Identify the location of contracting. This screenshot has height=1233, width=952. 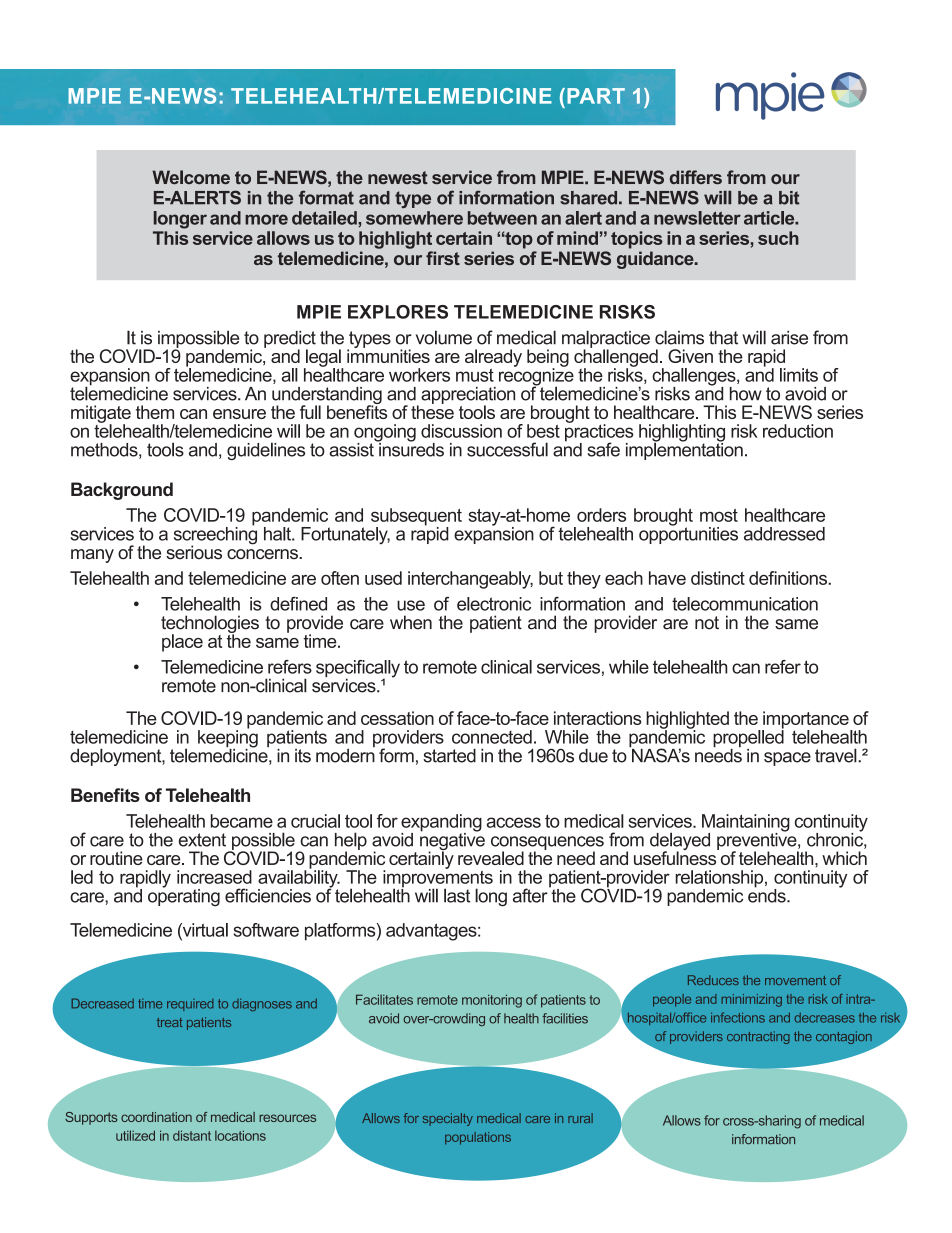
(758, 1037).
